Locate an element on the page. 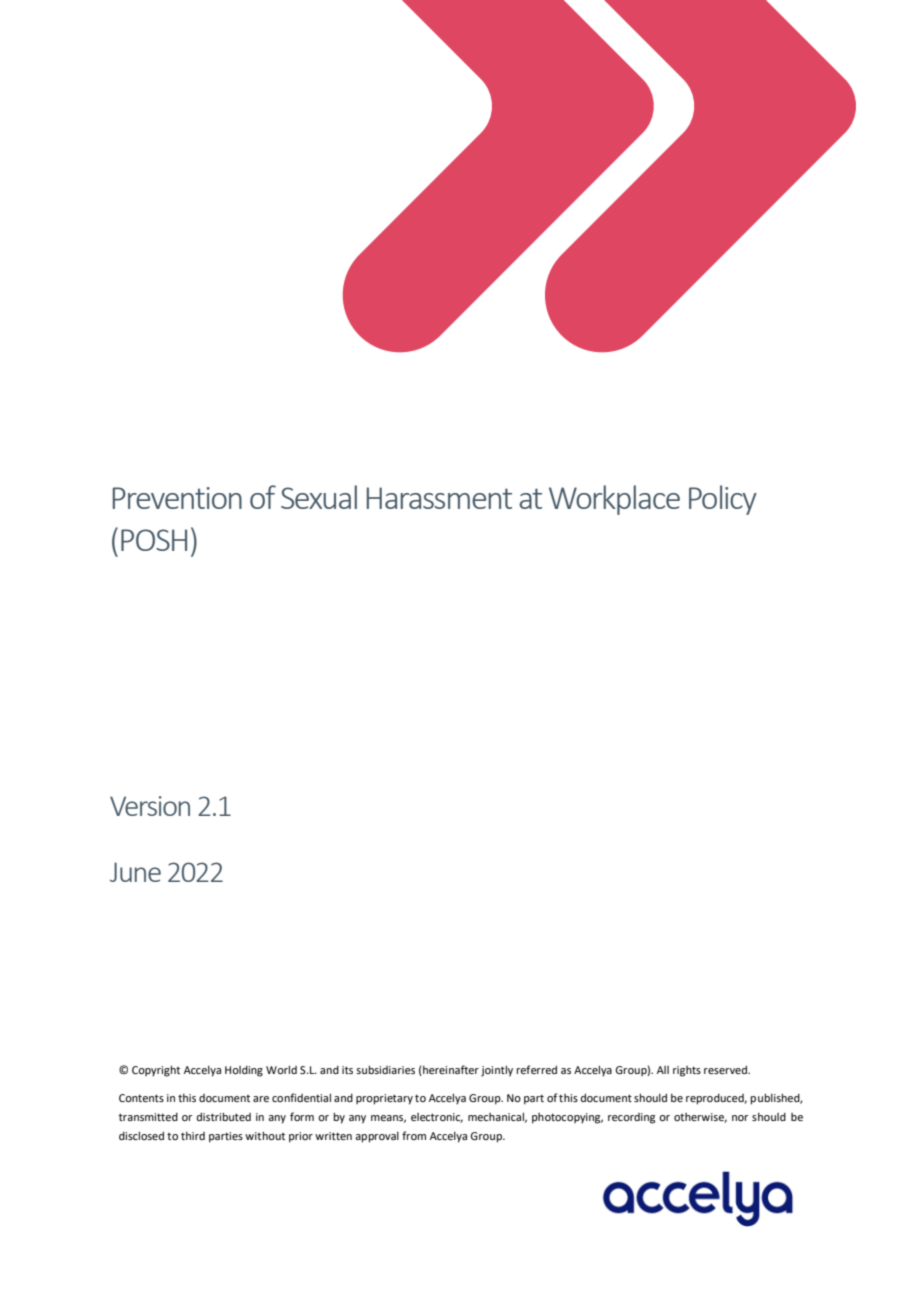 The image size is (924, 1308). Holding is located at coordinates (244, 1071).
